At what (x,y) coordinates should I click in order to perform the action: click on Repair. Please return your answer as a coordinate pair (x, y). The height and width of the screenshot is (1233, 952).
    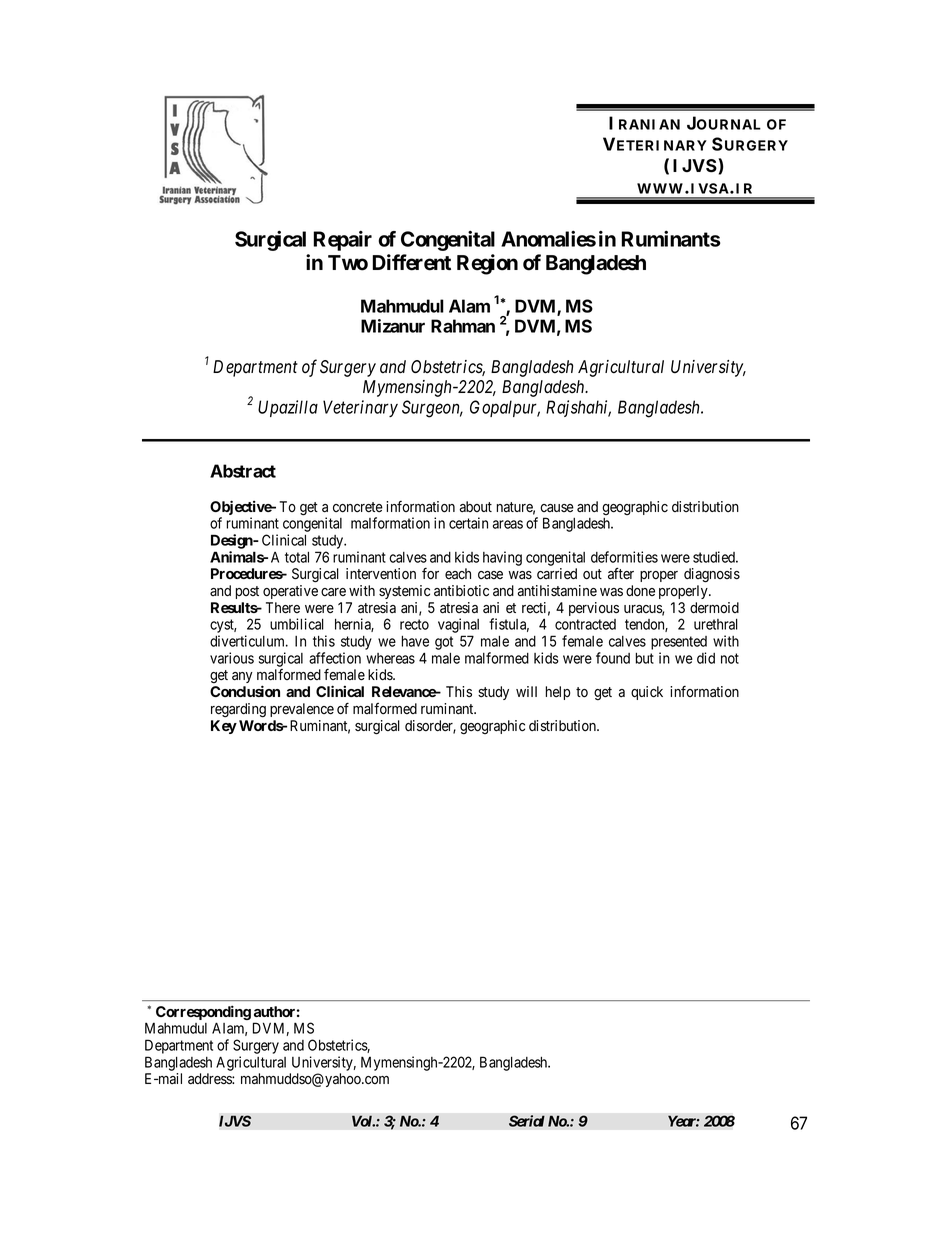
    Looking at the image, I should click on (342, 241).
